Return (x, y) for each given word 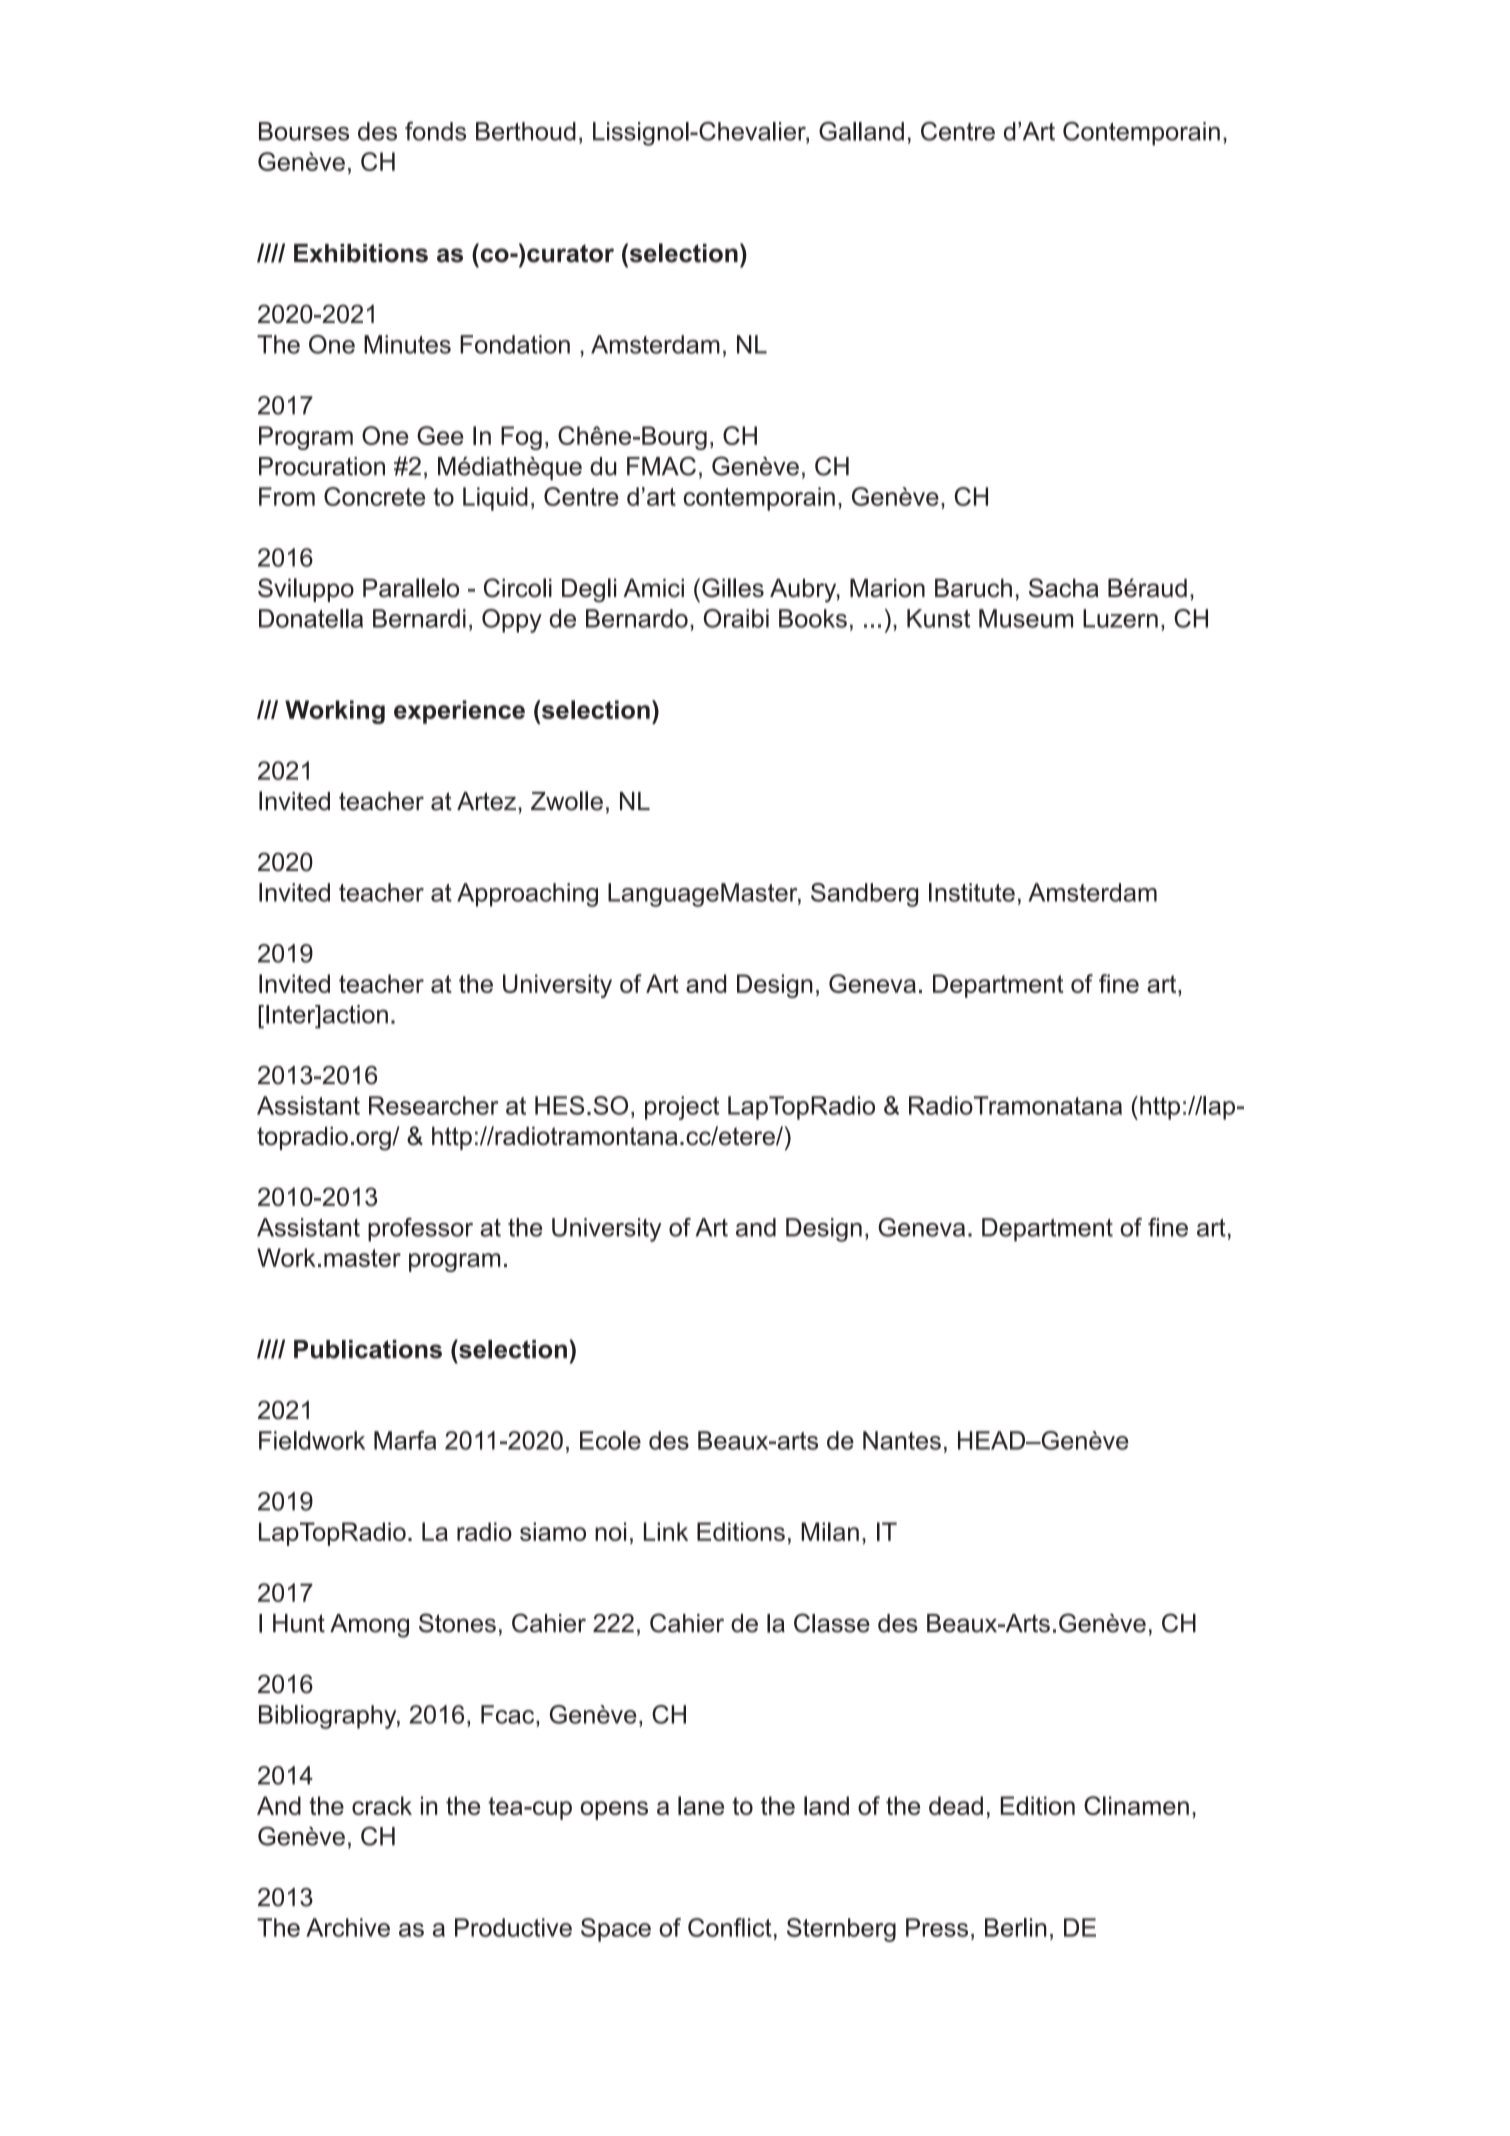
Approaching (527, 895)
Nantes (902, 1440)
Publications (368, 1349)
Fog (521, 438)
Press (937, 1927)
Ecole (610, 1440)
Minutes (407, 344)
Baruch (973, 588)
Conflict (730, 1927)
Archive (348, 1927)
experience (459, 712)
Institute (972, 892)
